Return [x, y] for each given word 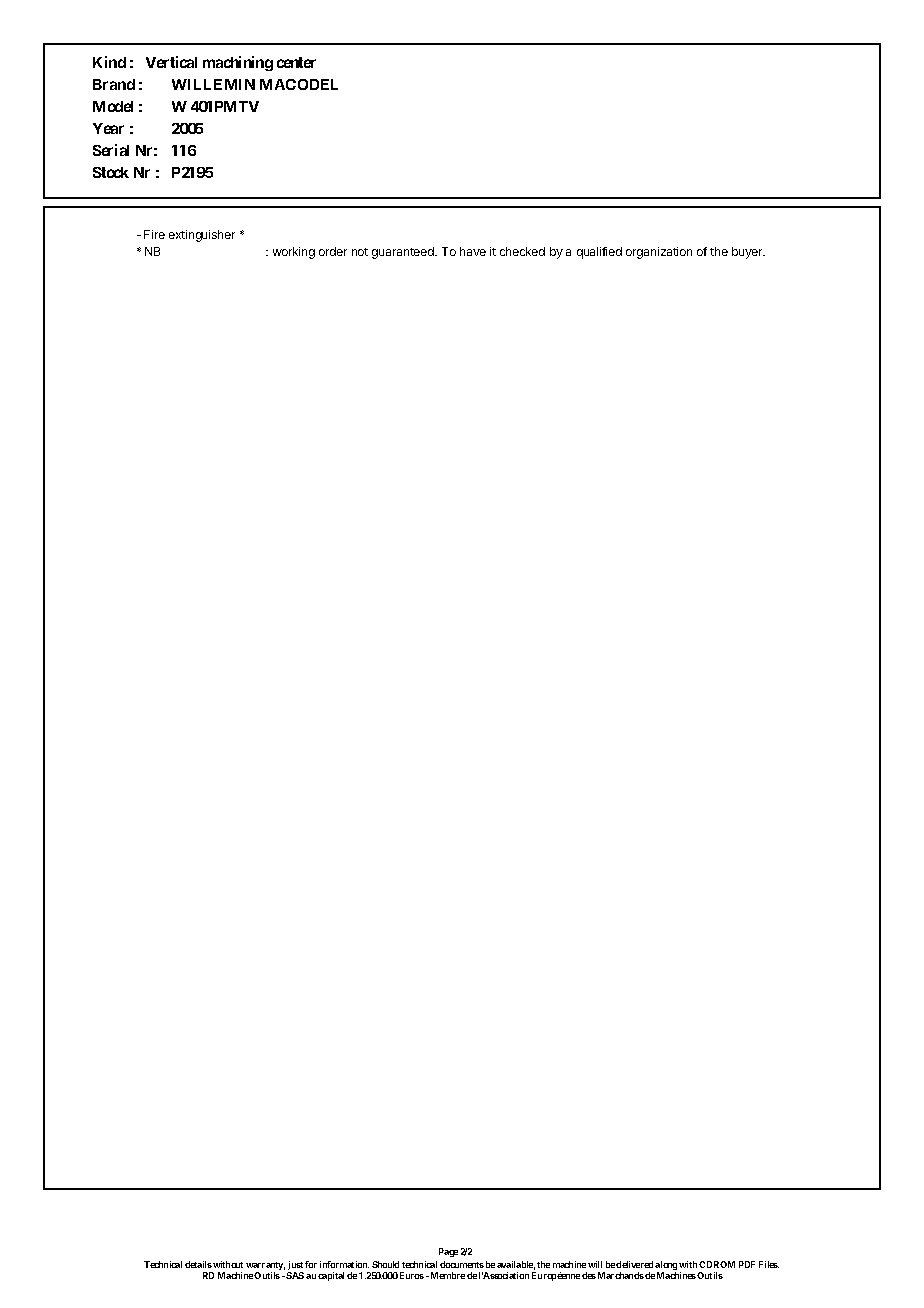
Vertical [171, 62]
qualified [599, 253]
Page [448, 1252]
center [296, 62]
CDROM [717, 1264]
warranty [265, 1267]
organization [659, 253]
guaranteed [404, 253]
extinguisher [202, 236]
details [198, 1264]
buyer [748, 253]
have [473, 251]
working [294, 253]
